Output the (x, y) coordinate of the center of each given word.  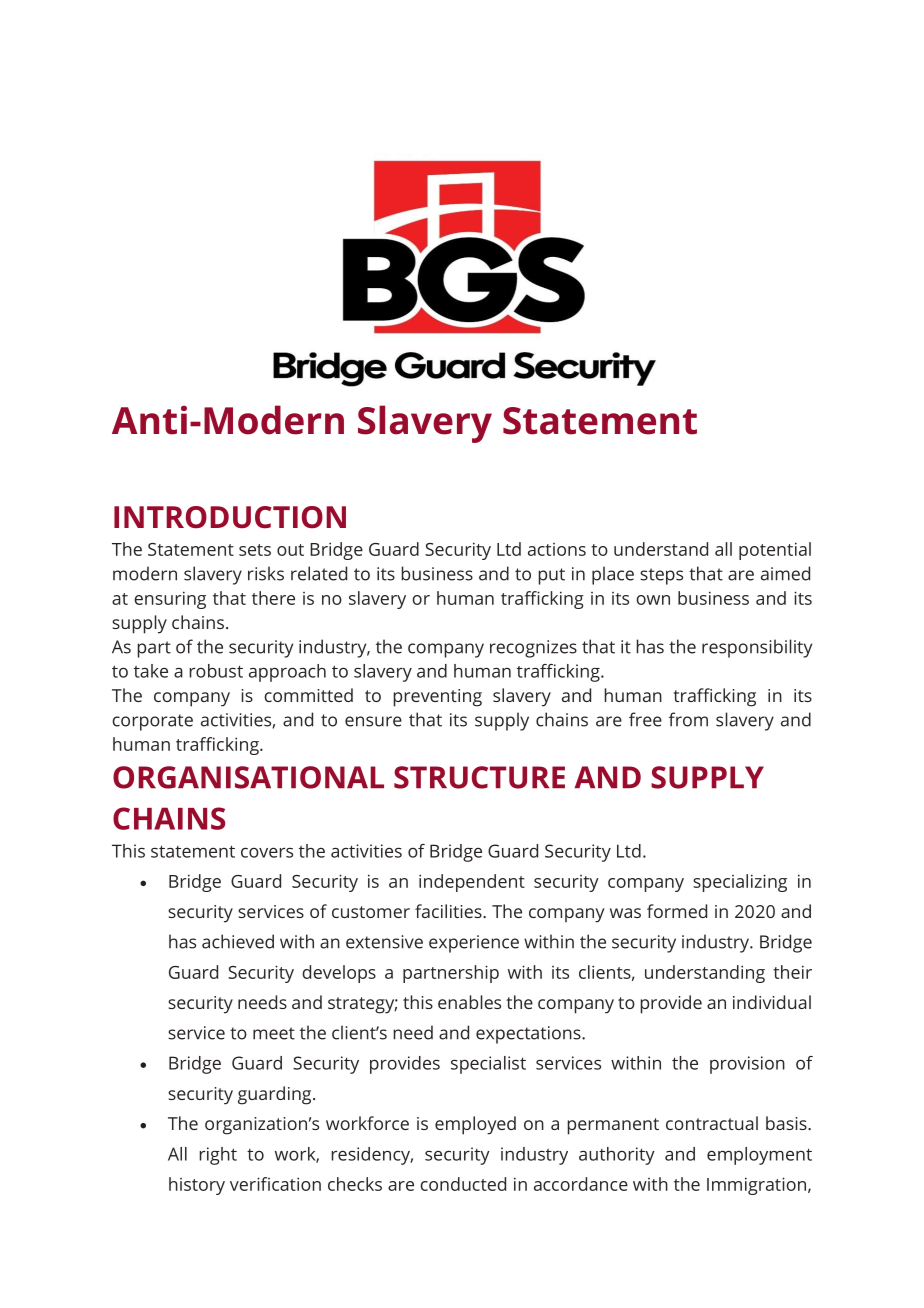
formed (677, 911)
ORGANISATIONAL (248, 777)
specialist (488, 1065)
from (688, 719)
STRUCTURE (479, 777)
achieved (238, 941)
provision (747, 1065)
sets (255, 550)
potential (775, 551)
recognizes (533, 649)
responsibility (757, 648)
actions (557, 549)
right (218, 1156)
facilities (449, 911)
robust (216, 671)
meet (274, 1033)
